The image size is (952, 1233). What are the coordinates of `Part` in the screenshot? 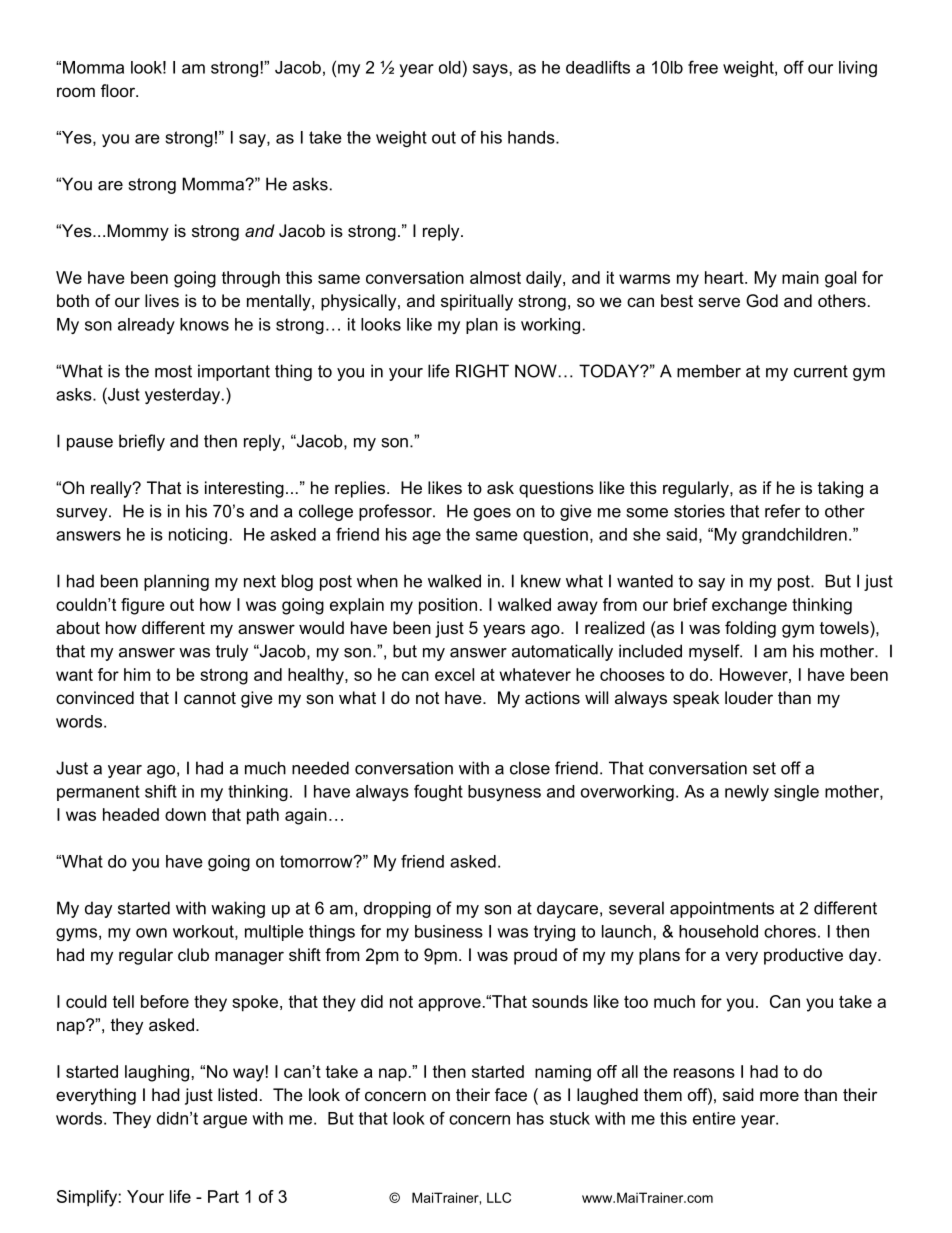 It's located at (223, 1196).
